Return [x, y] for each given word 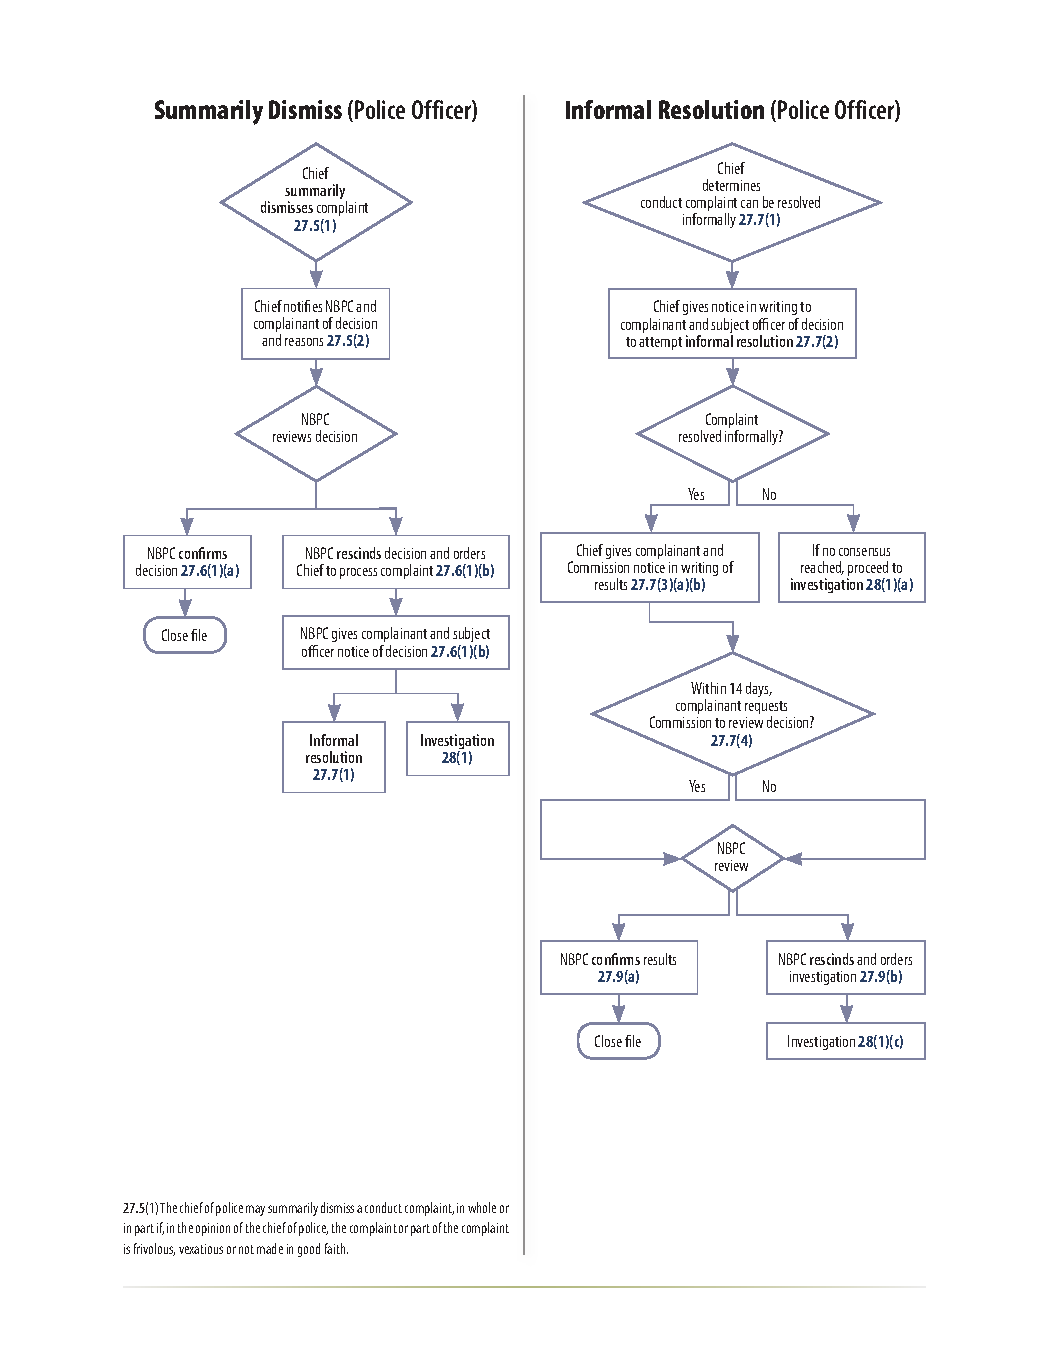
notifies [303, 306]
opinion [213, 1229]
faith [336, 1248]
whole [482, 1207]
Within [708, 688]
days [758, 689]
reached [822, 568]
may [255, 1210]
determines [731, 185]
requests [766, 709]
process [358, 573]
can [749, 204]
